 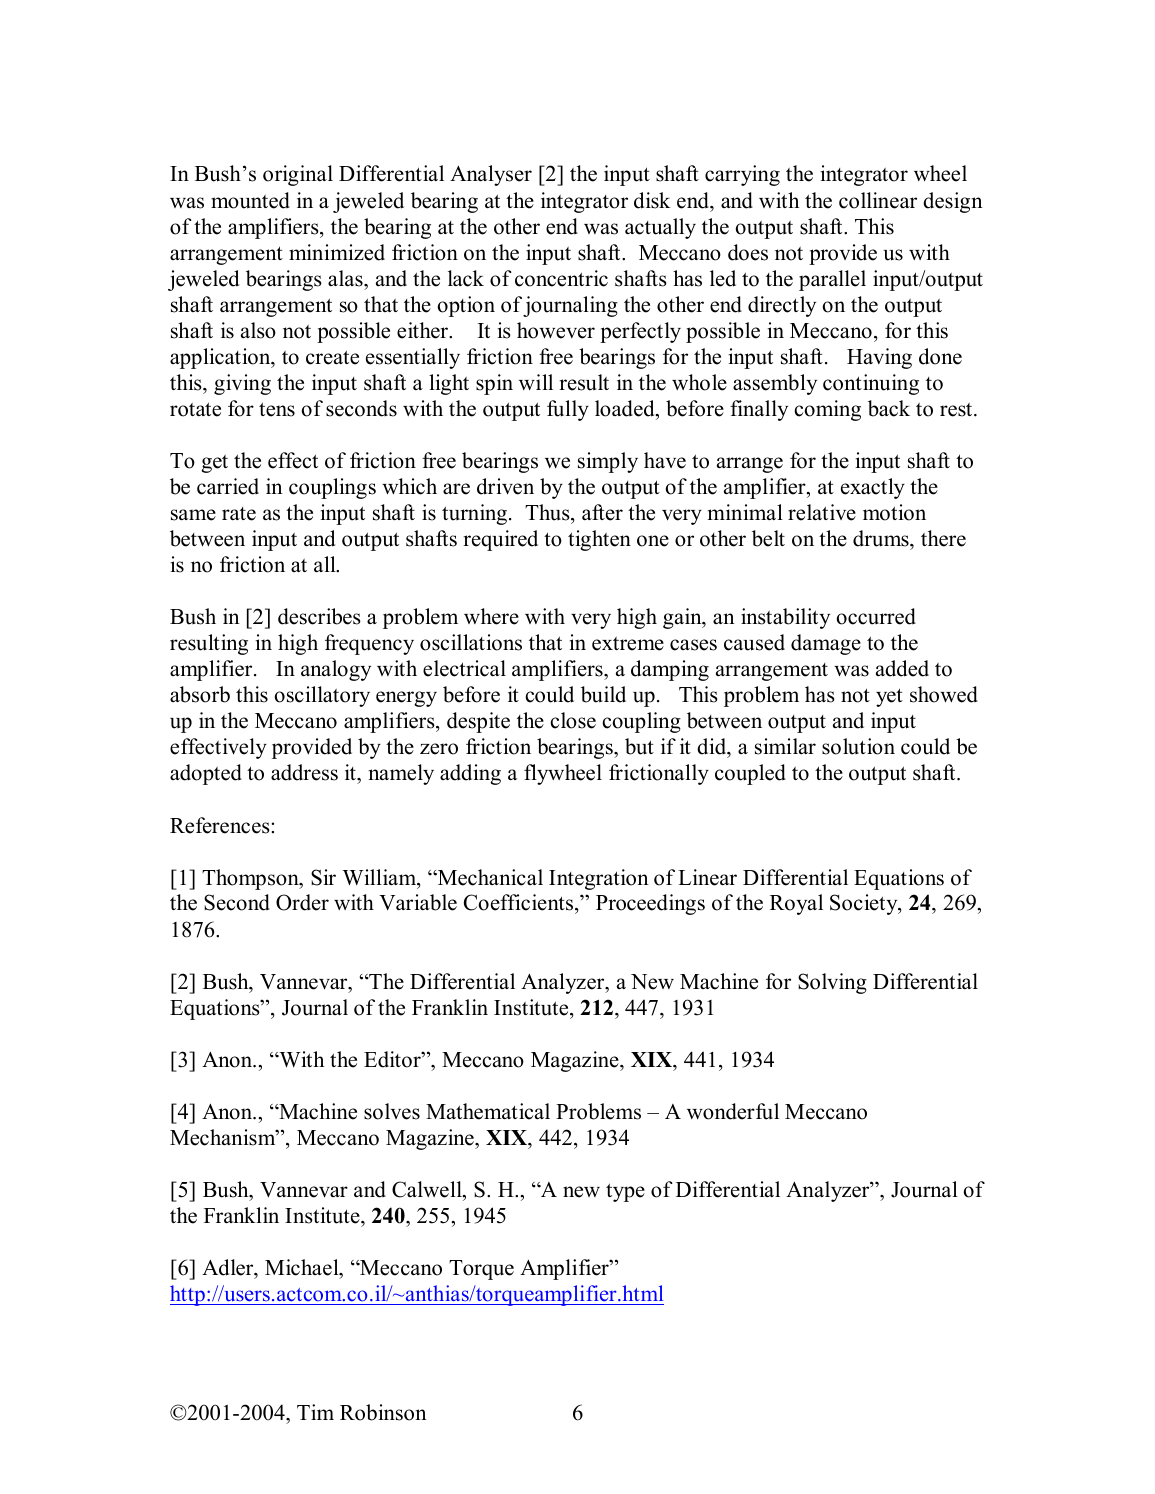 I want to click on Thus, so click(x=548, y=512).
